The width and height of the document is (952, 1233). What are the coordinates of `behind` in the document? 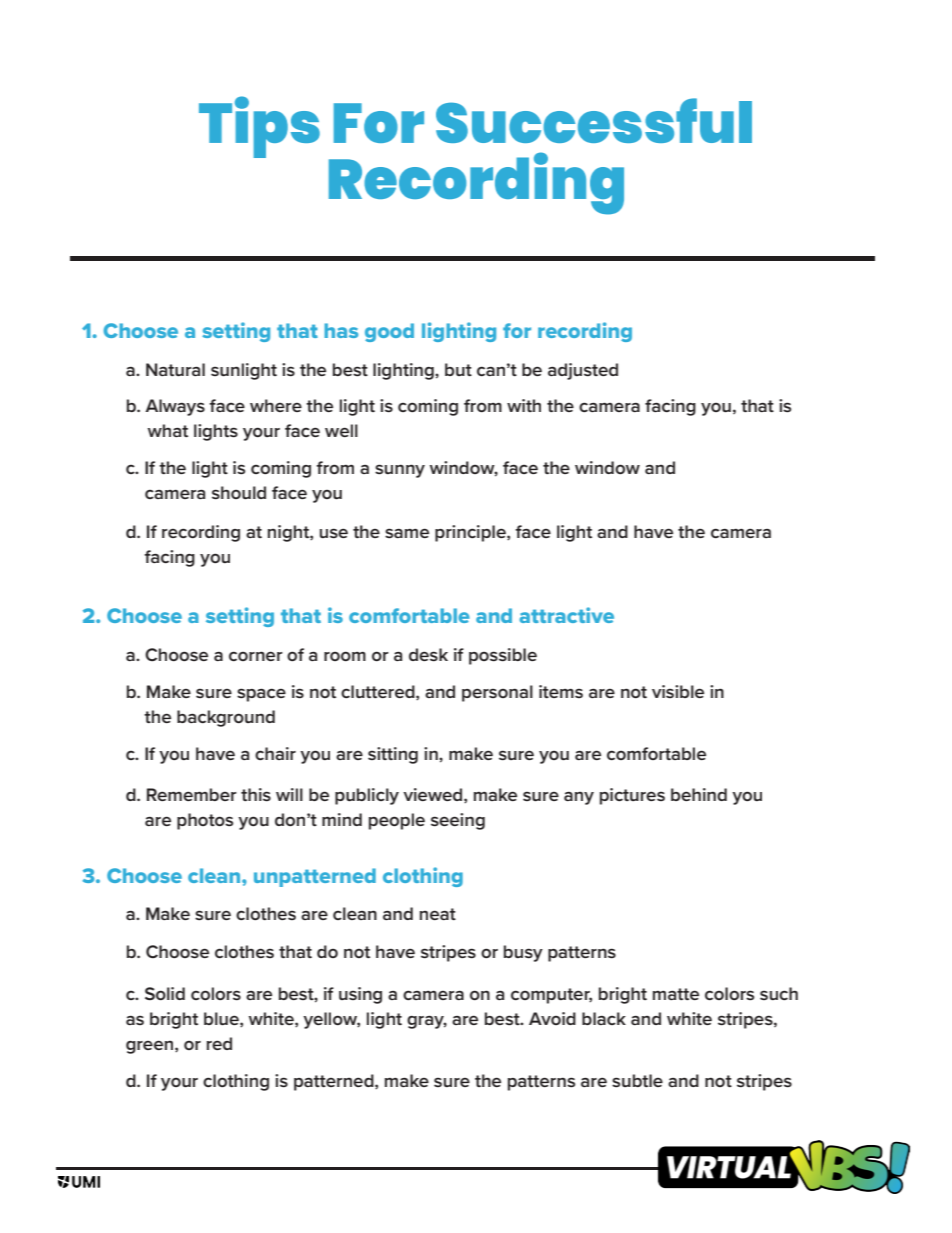 It's located at (699, 794).
